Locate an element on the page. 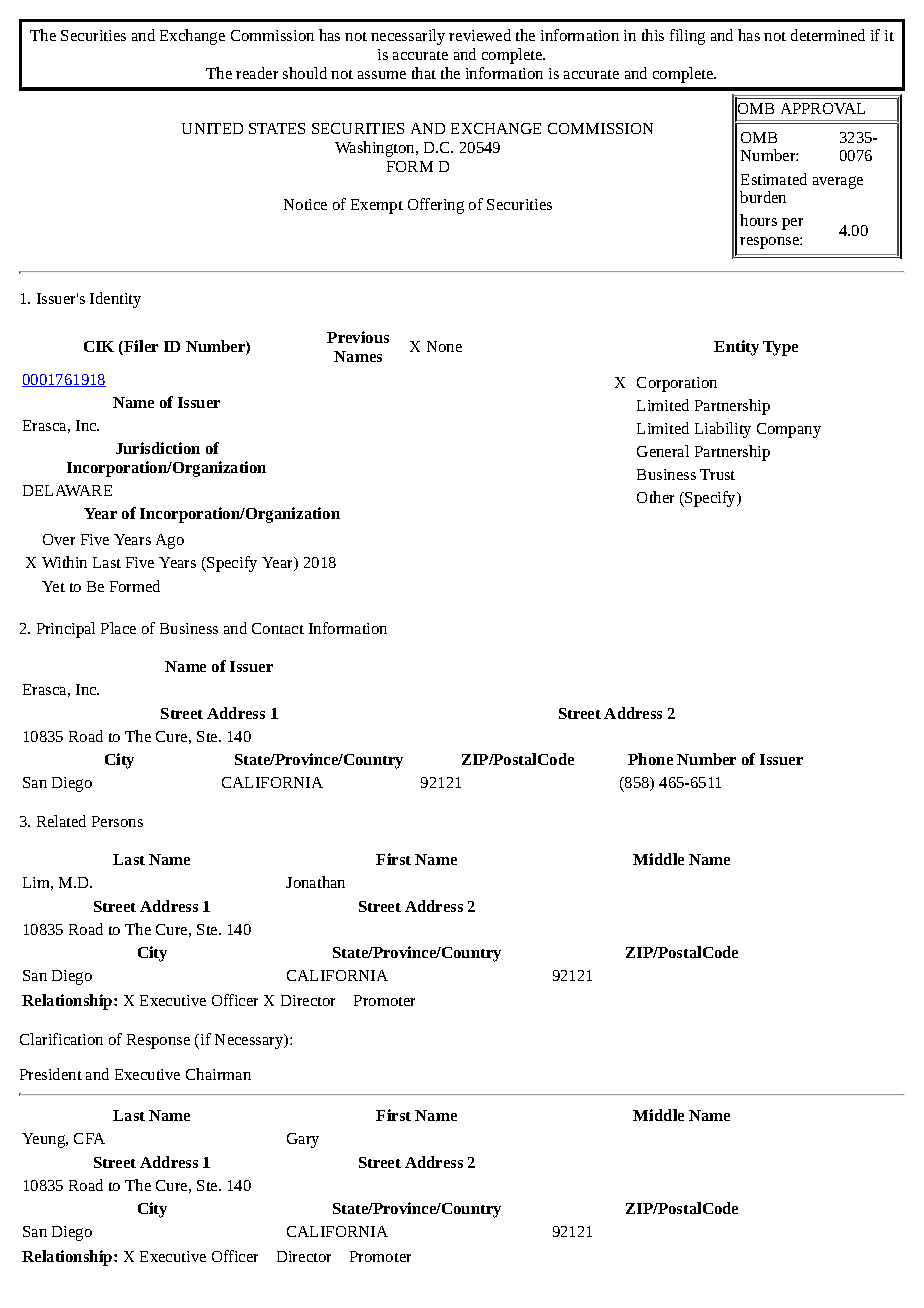  that is located at coordinates (424, 73).
